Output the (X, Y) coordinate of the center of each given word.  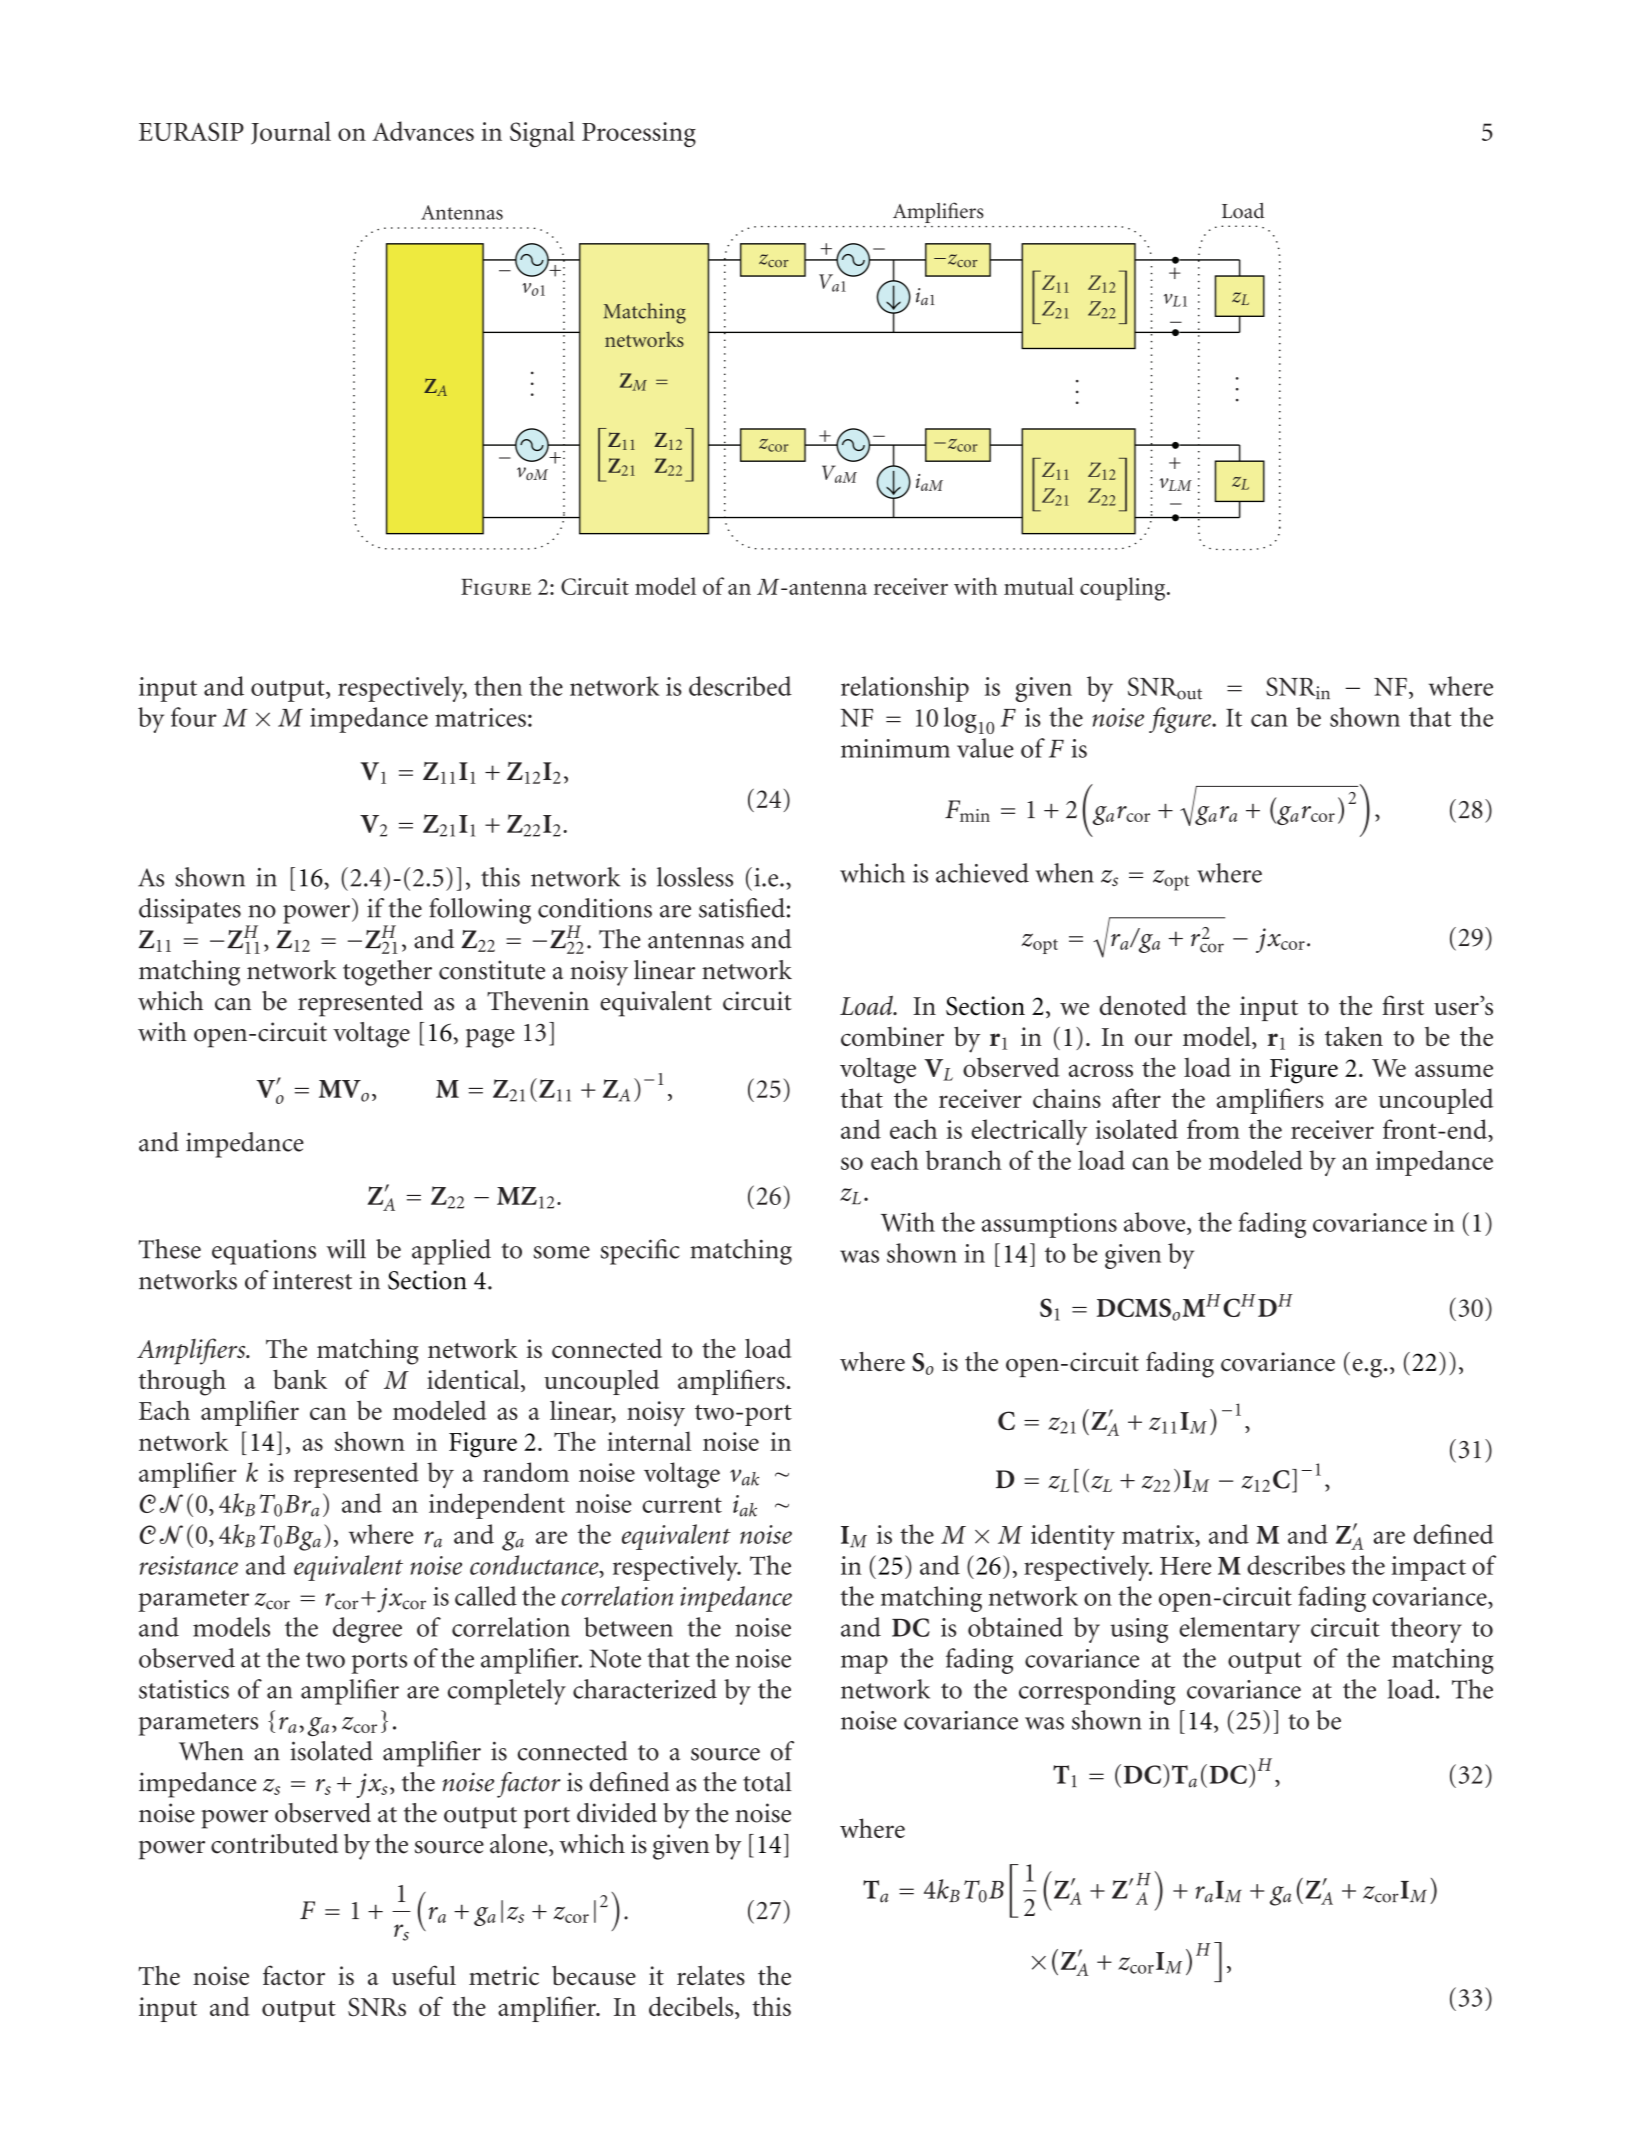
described (740, 686)
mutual (1039, 586)
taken (1354, 1036)
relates (711, 1975)
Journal (291, 133)
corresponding (1097, 1692)
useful (424, 1975)
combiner (892, 1036)
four (194, 717)
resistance (188, 1565)
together (387, 973)
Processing (639, 134)
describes (1296, 1565)
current (682, 1505)
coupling (1124, 589)
